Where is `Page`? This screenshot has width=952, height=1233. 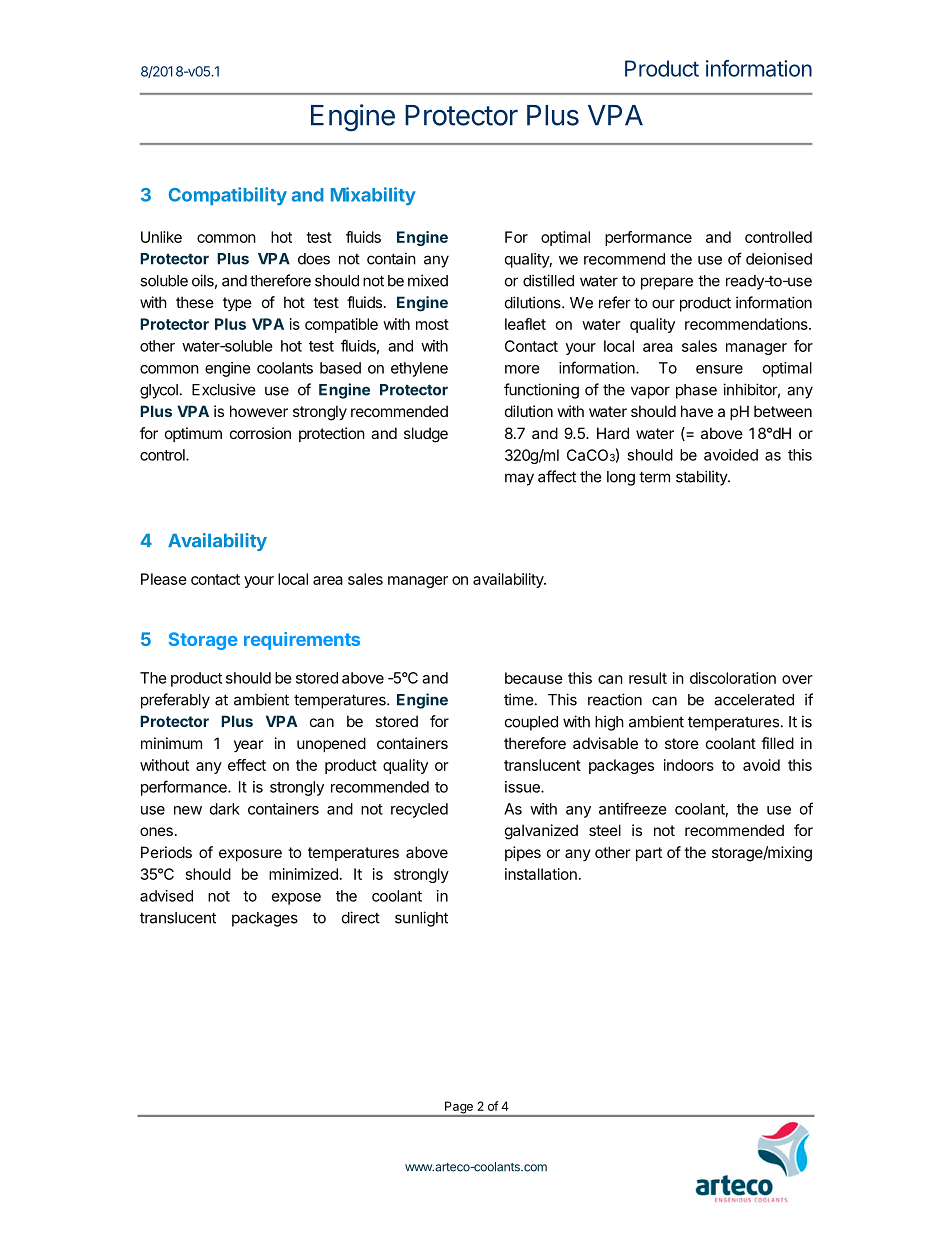
Page is located at coordinates (459, 1108).
